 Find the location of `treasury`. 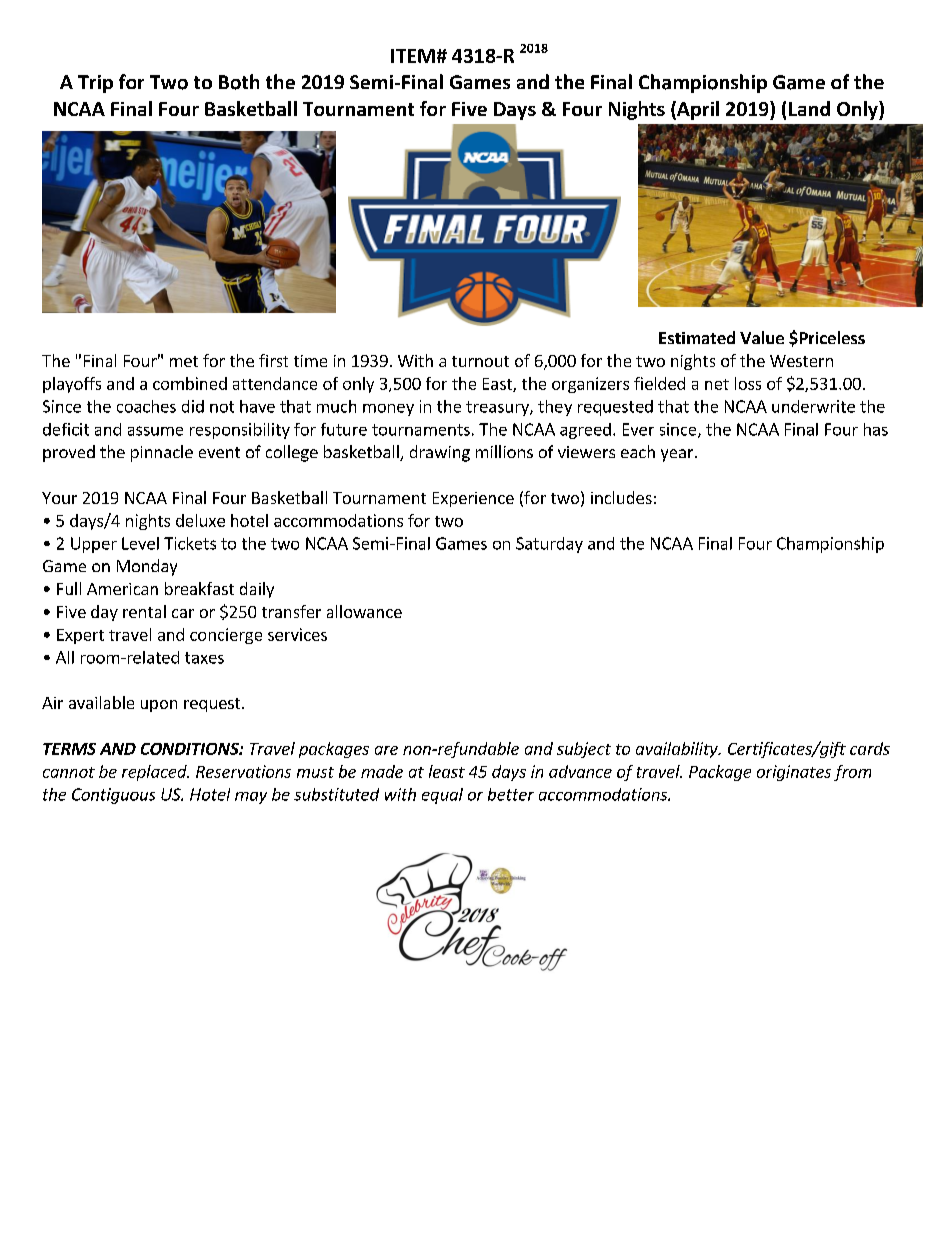

treasury is located at coordinates (498, 408).
